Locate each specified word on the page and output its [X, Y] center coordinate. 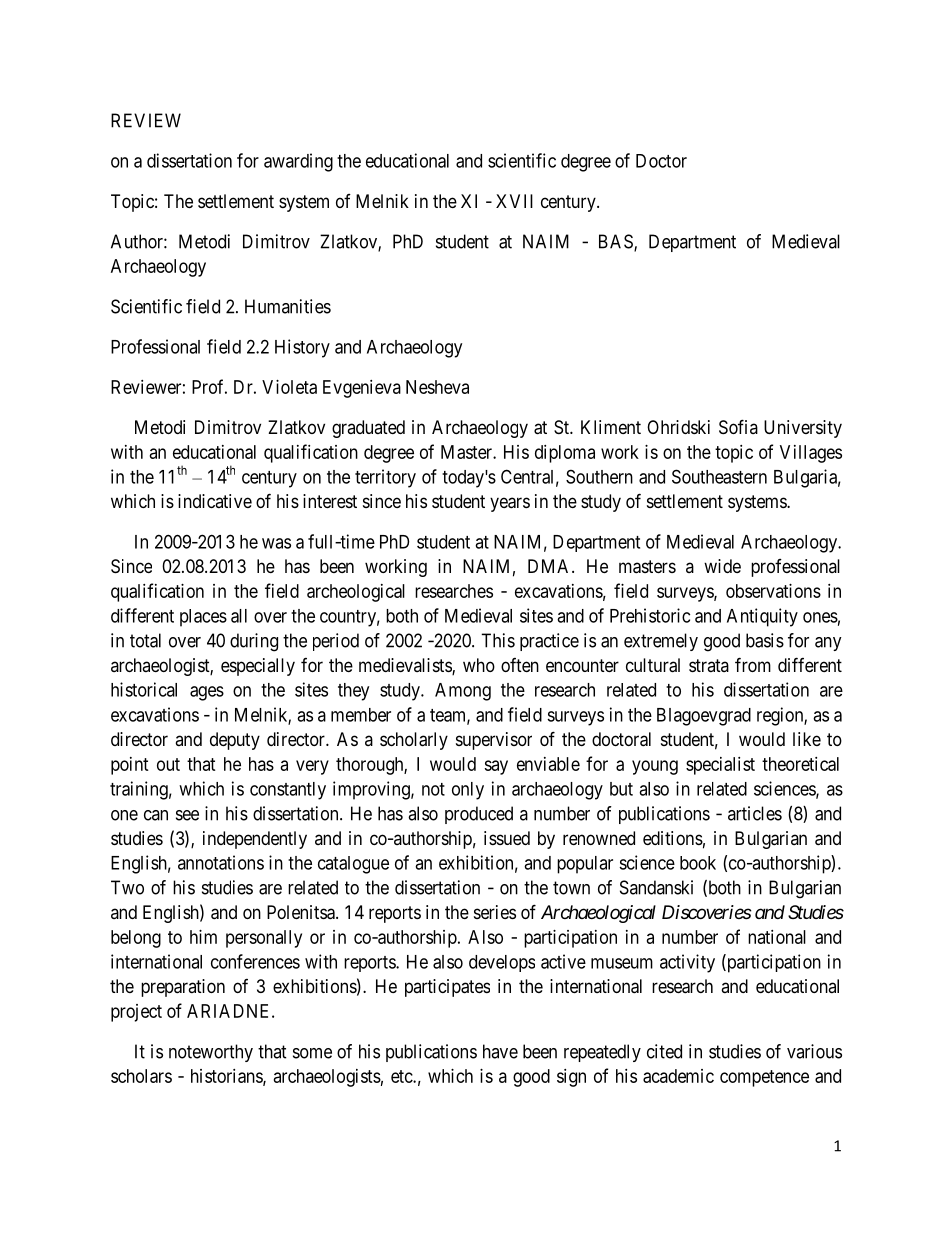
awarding [298, 162]
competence [764, 1078]
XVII [514, 201]
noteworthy [211, 1053]
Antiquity [762, 617]
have [500, 1051]
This [498, 640]
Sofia [738, 426]
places [203, 618]
